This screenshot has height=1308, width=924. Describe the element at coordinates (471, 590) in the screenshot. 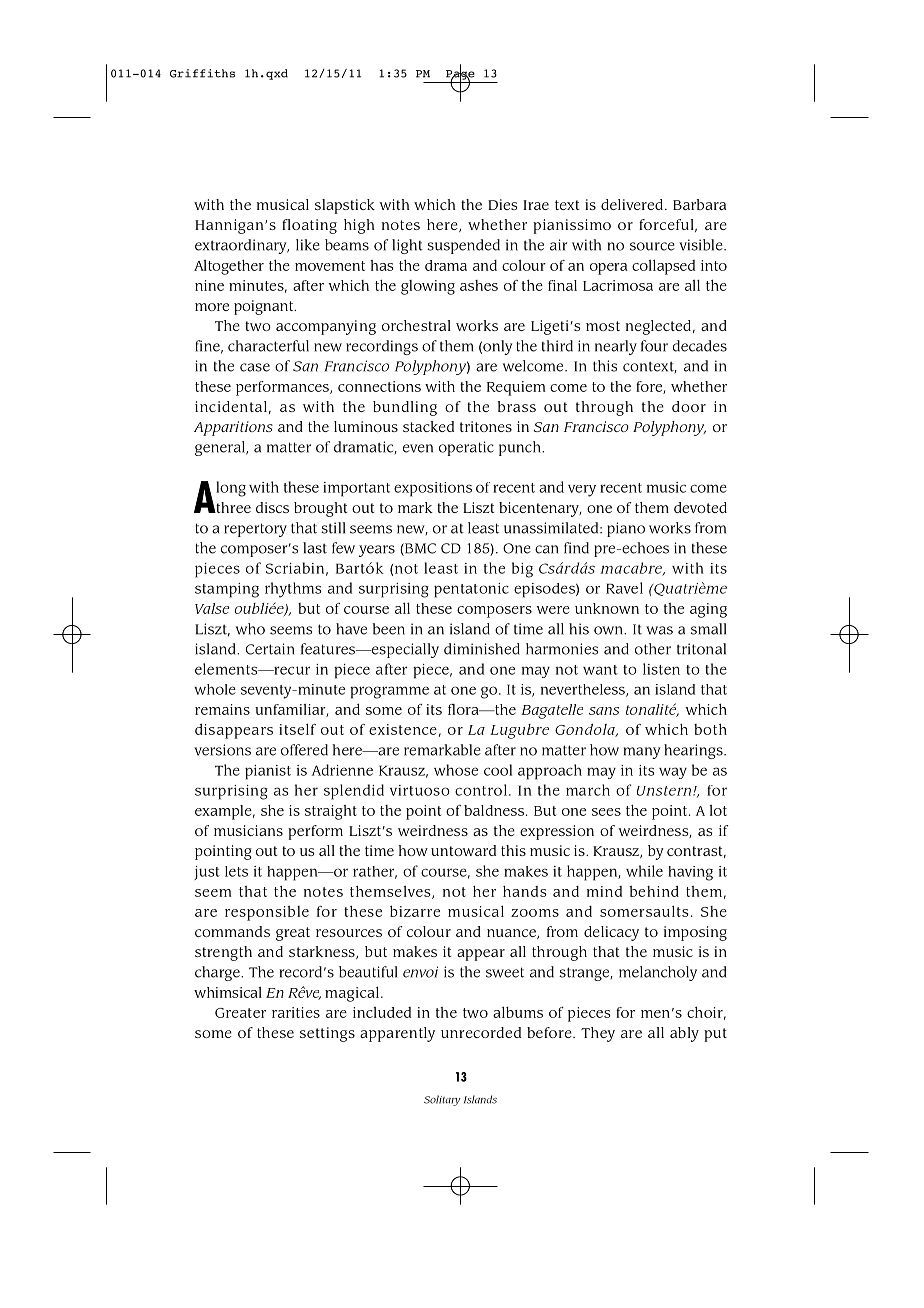

I see `pentatonic` at that location.
